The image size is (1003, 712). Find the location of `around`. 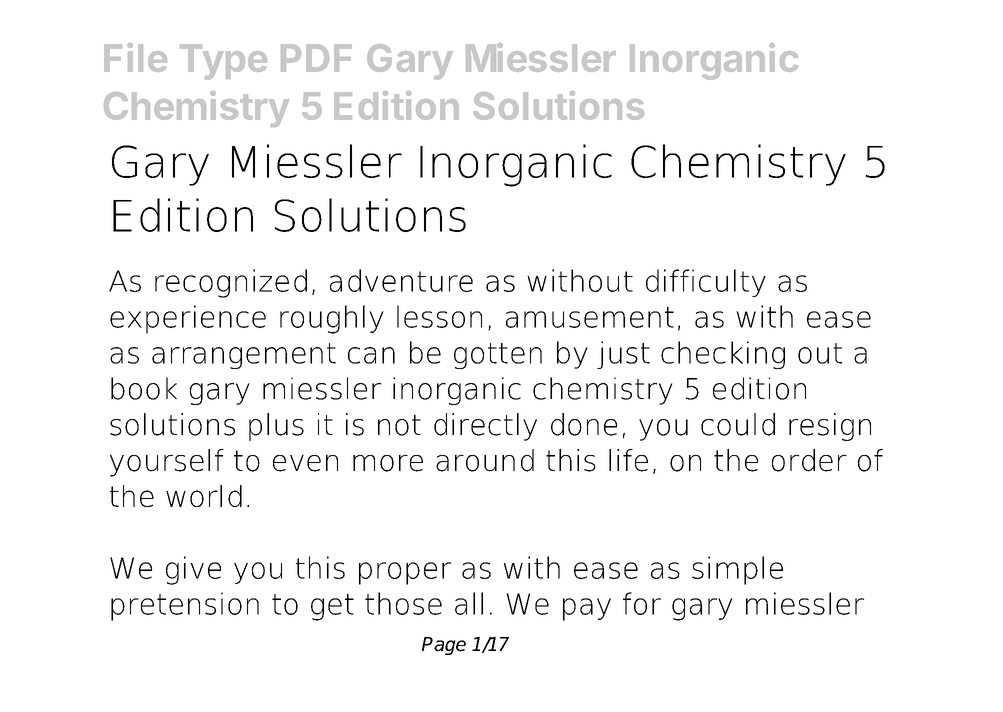

around is located at coordinates (485, 460).
